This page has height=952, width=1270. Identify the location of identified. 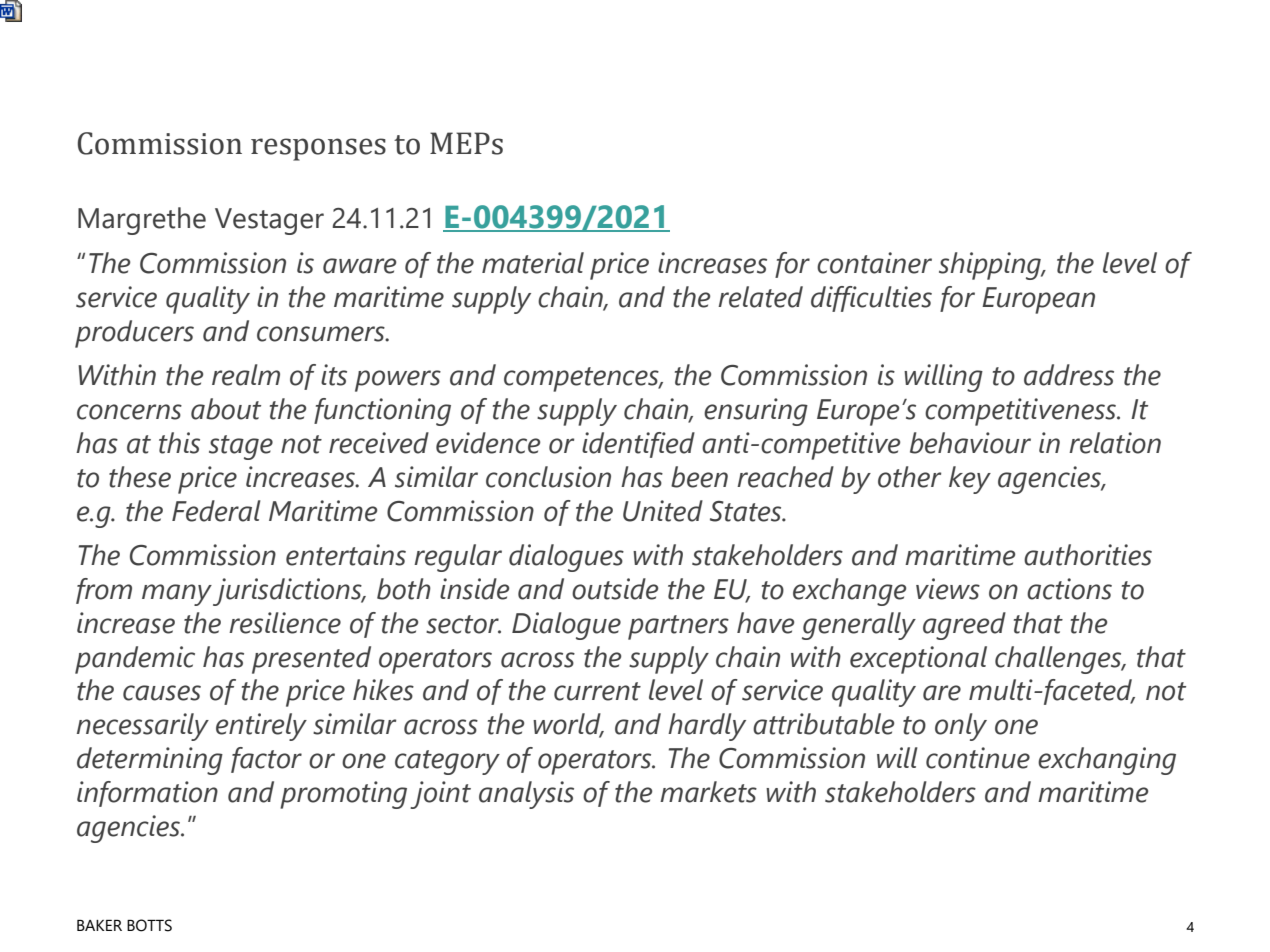
(638, 445).
